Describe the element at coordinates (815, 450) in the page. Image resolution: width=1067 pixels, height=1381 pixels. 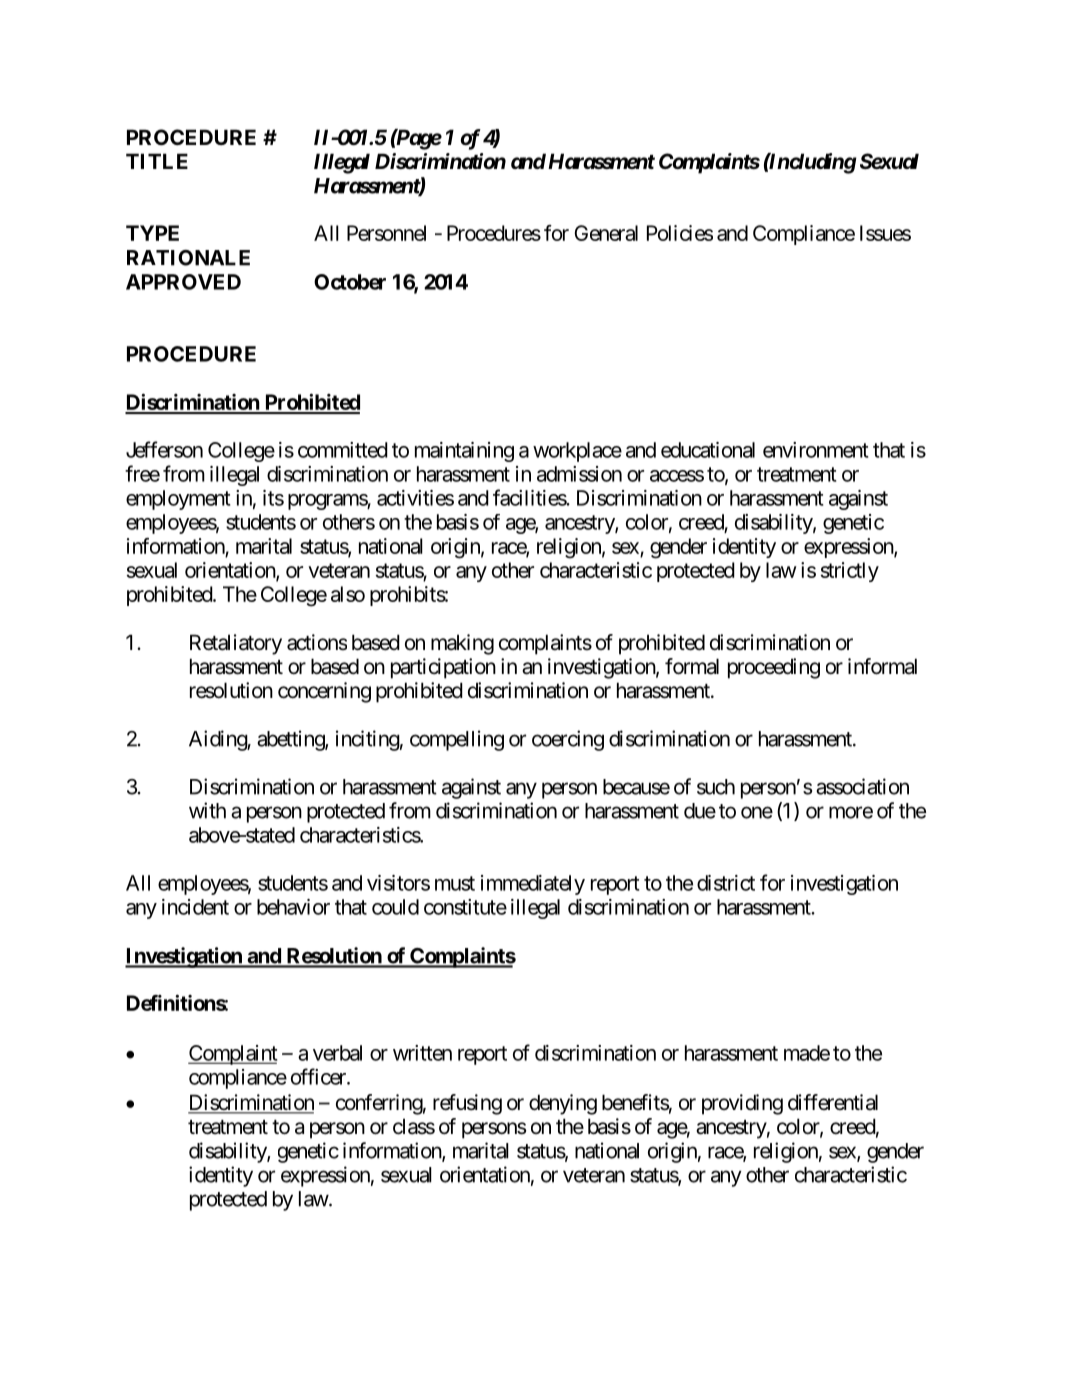
I see `environment` at that location.
